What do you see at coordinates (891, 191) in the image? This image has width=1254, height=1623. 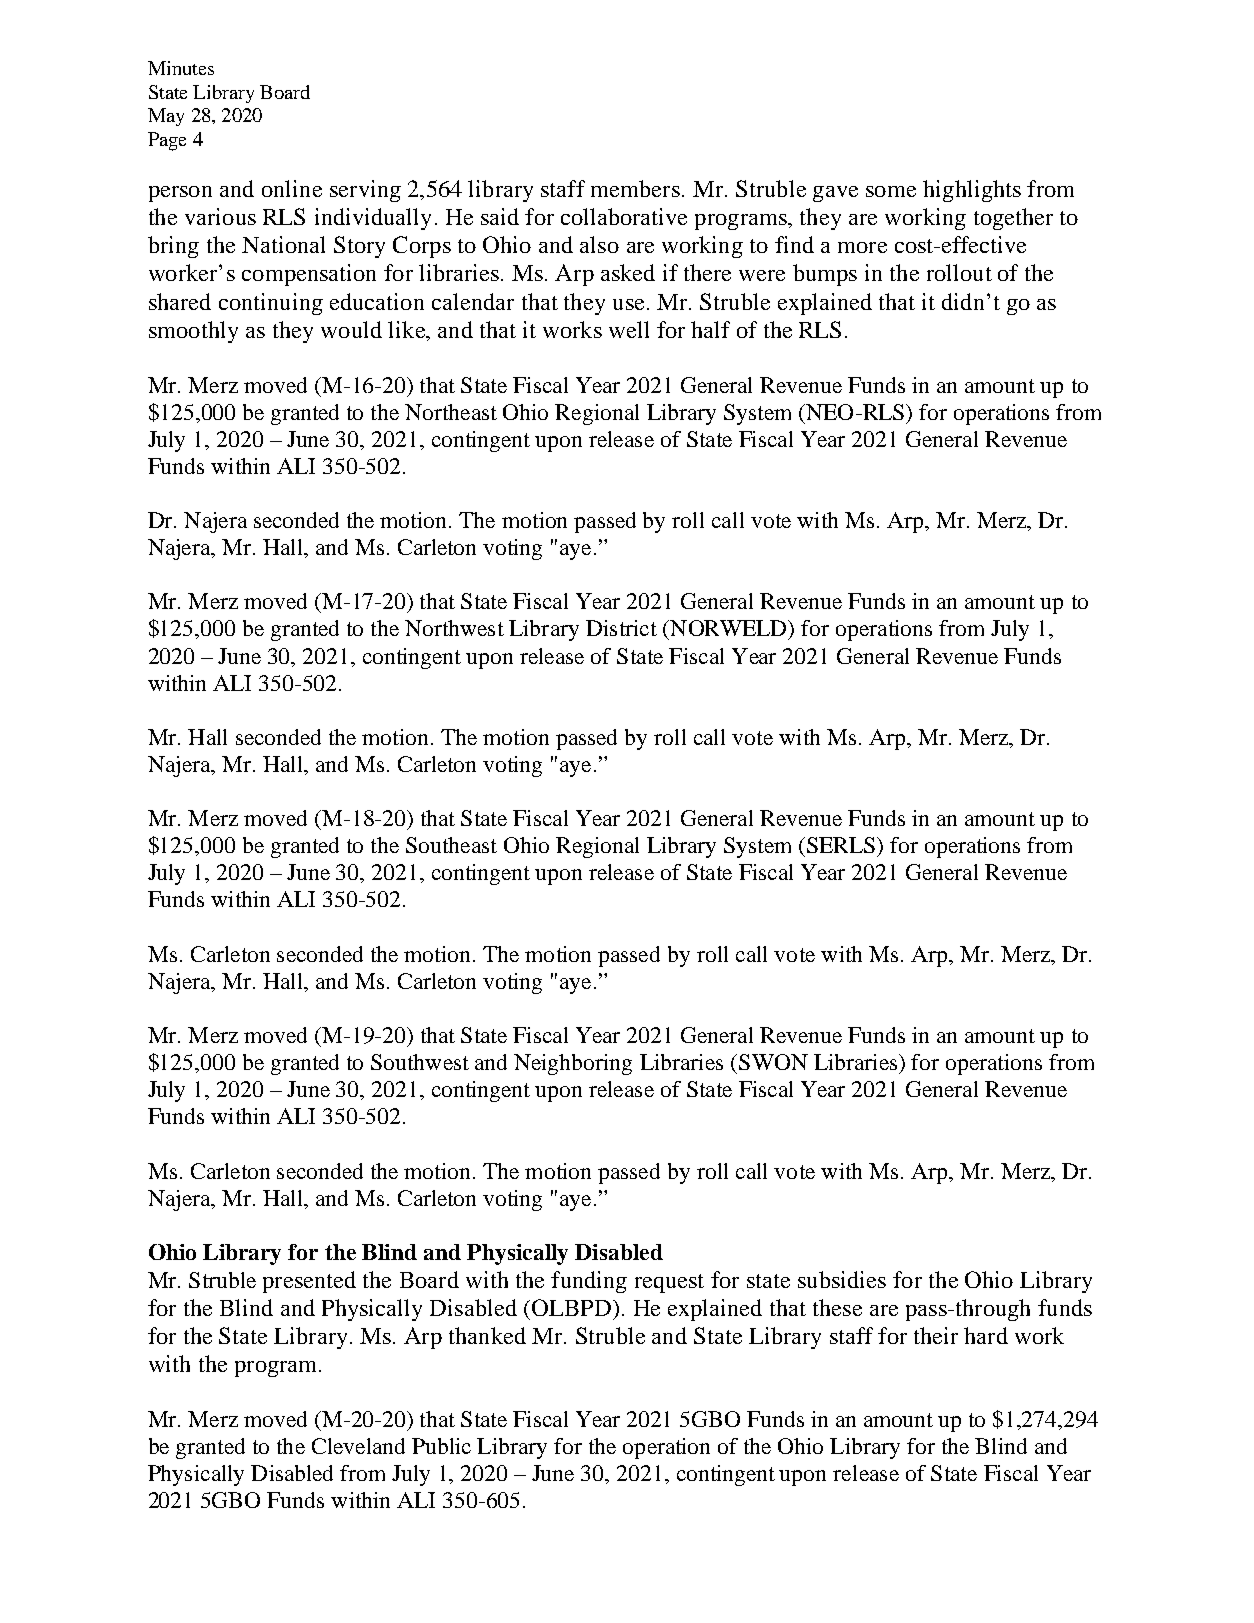 I see `some` at bounding box center [891, 191].
